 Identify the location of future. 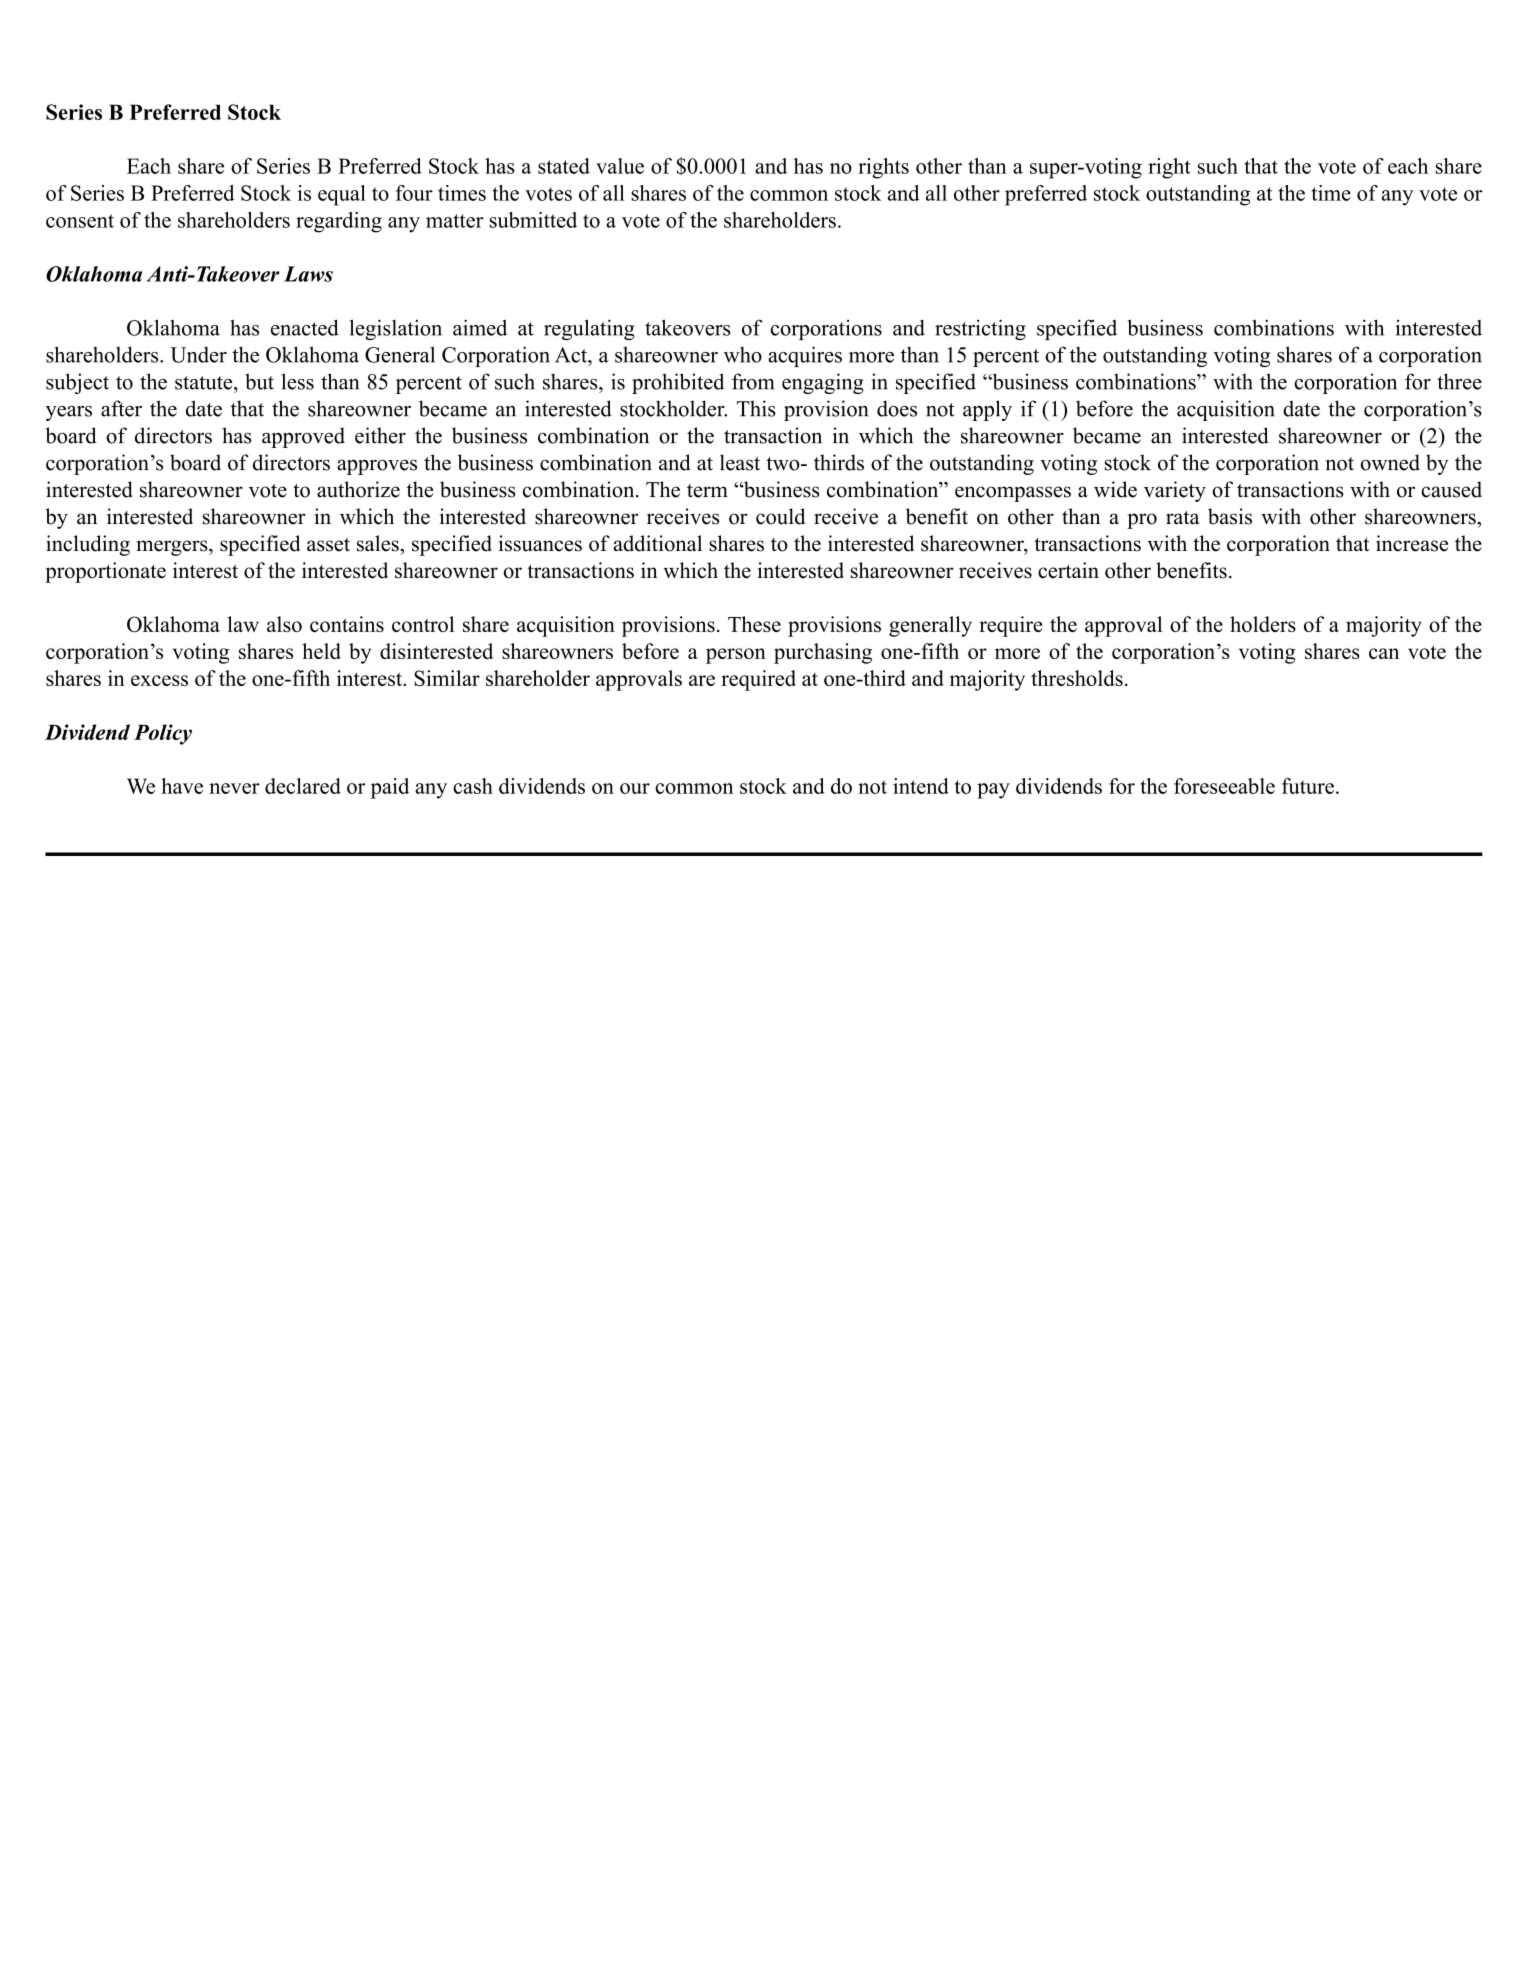
(1308, 786).
